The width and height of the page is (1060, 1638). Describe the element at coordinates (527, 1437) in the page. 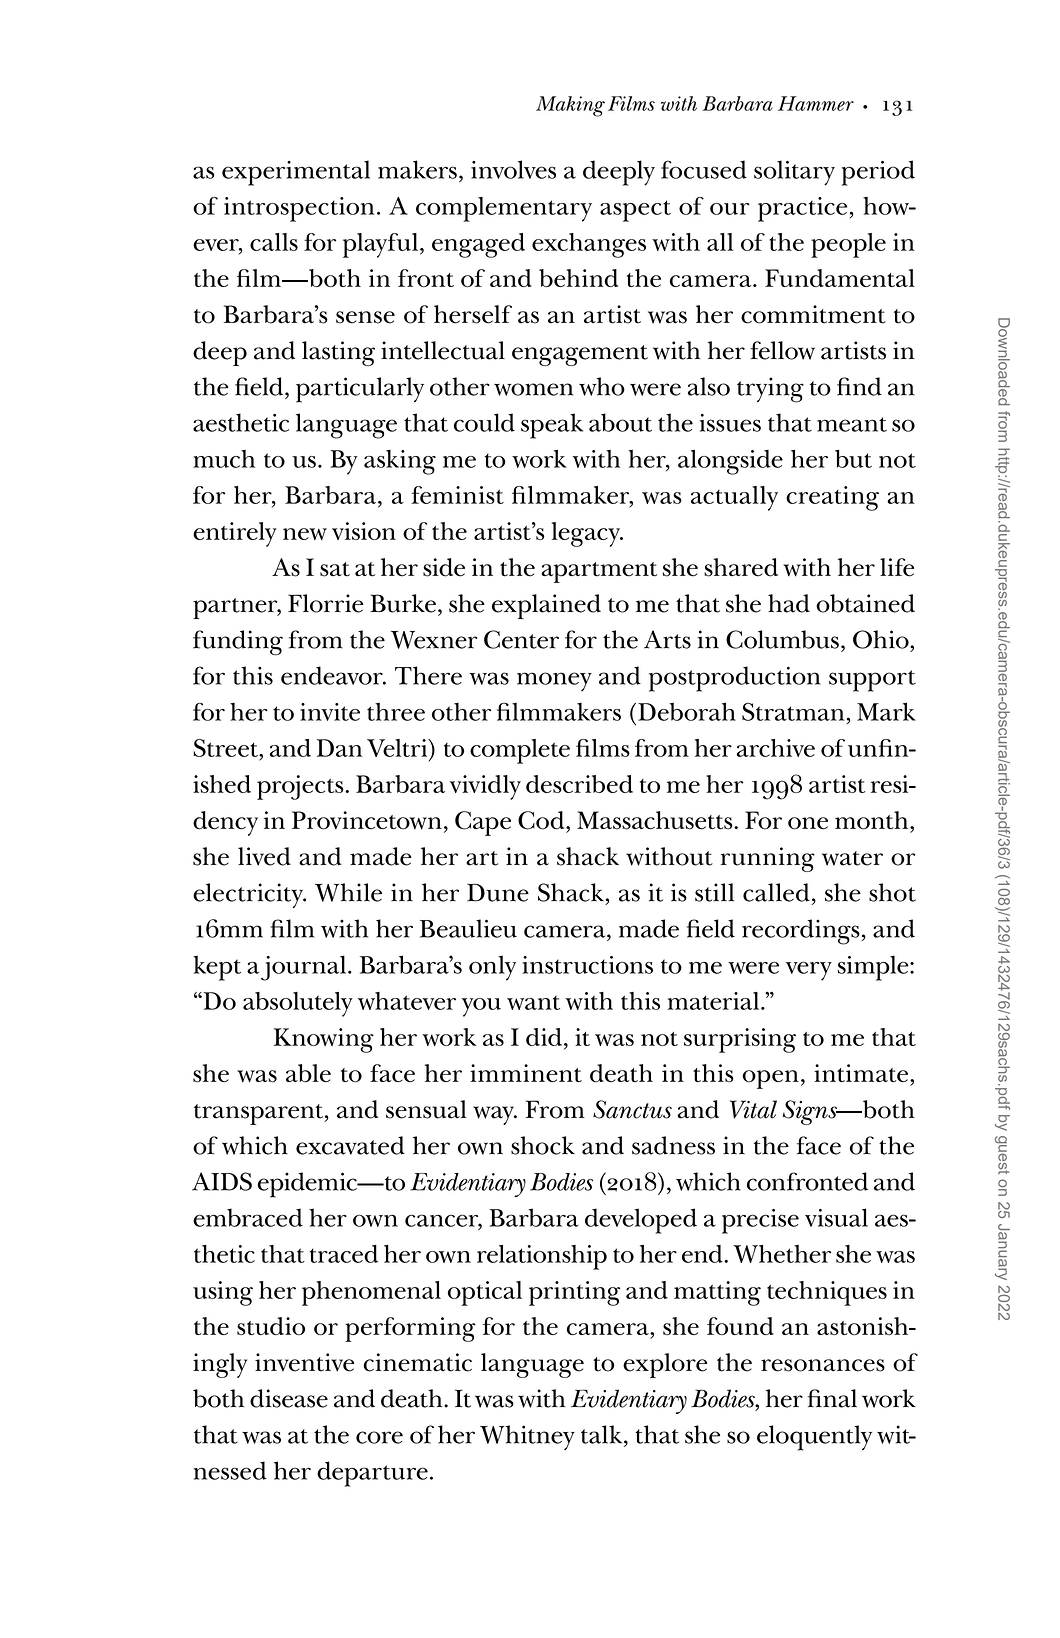

I see `Whitney` at that location.
